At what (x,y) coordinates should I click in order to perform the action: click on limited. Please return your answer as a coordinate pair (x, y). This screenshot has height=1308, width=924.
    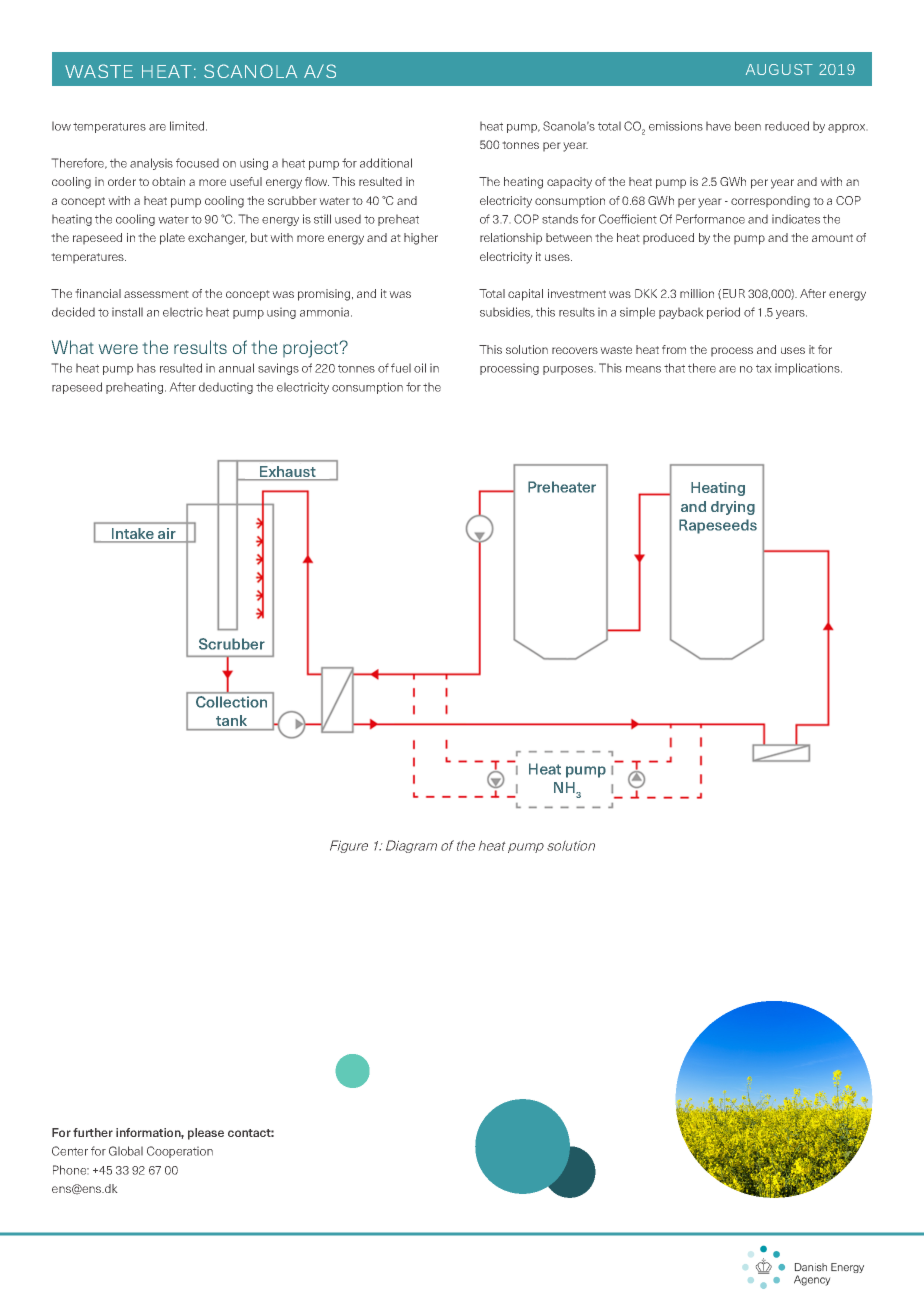
    Looking at the image, I should click on (188, 126).
